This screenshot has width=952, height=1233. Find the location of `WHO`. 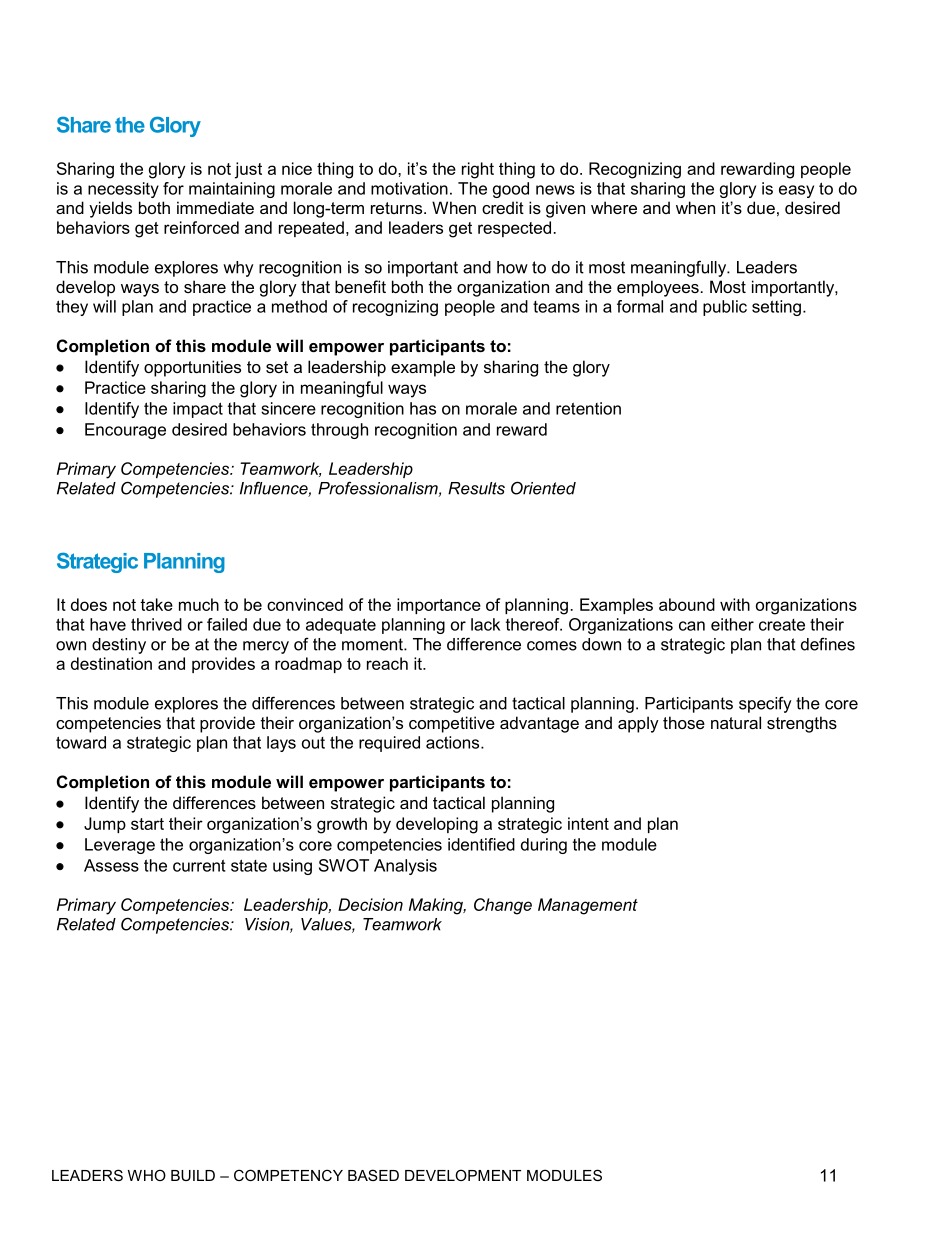

WHO is located at coordinates (147, 1175).
